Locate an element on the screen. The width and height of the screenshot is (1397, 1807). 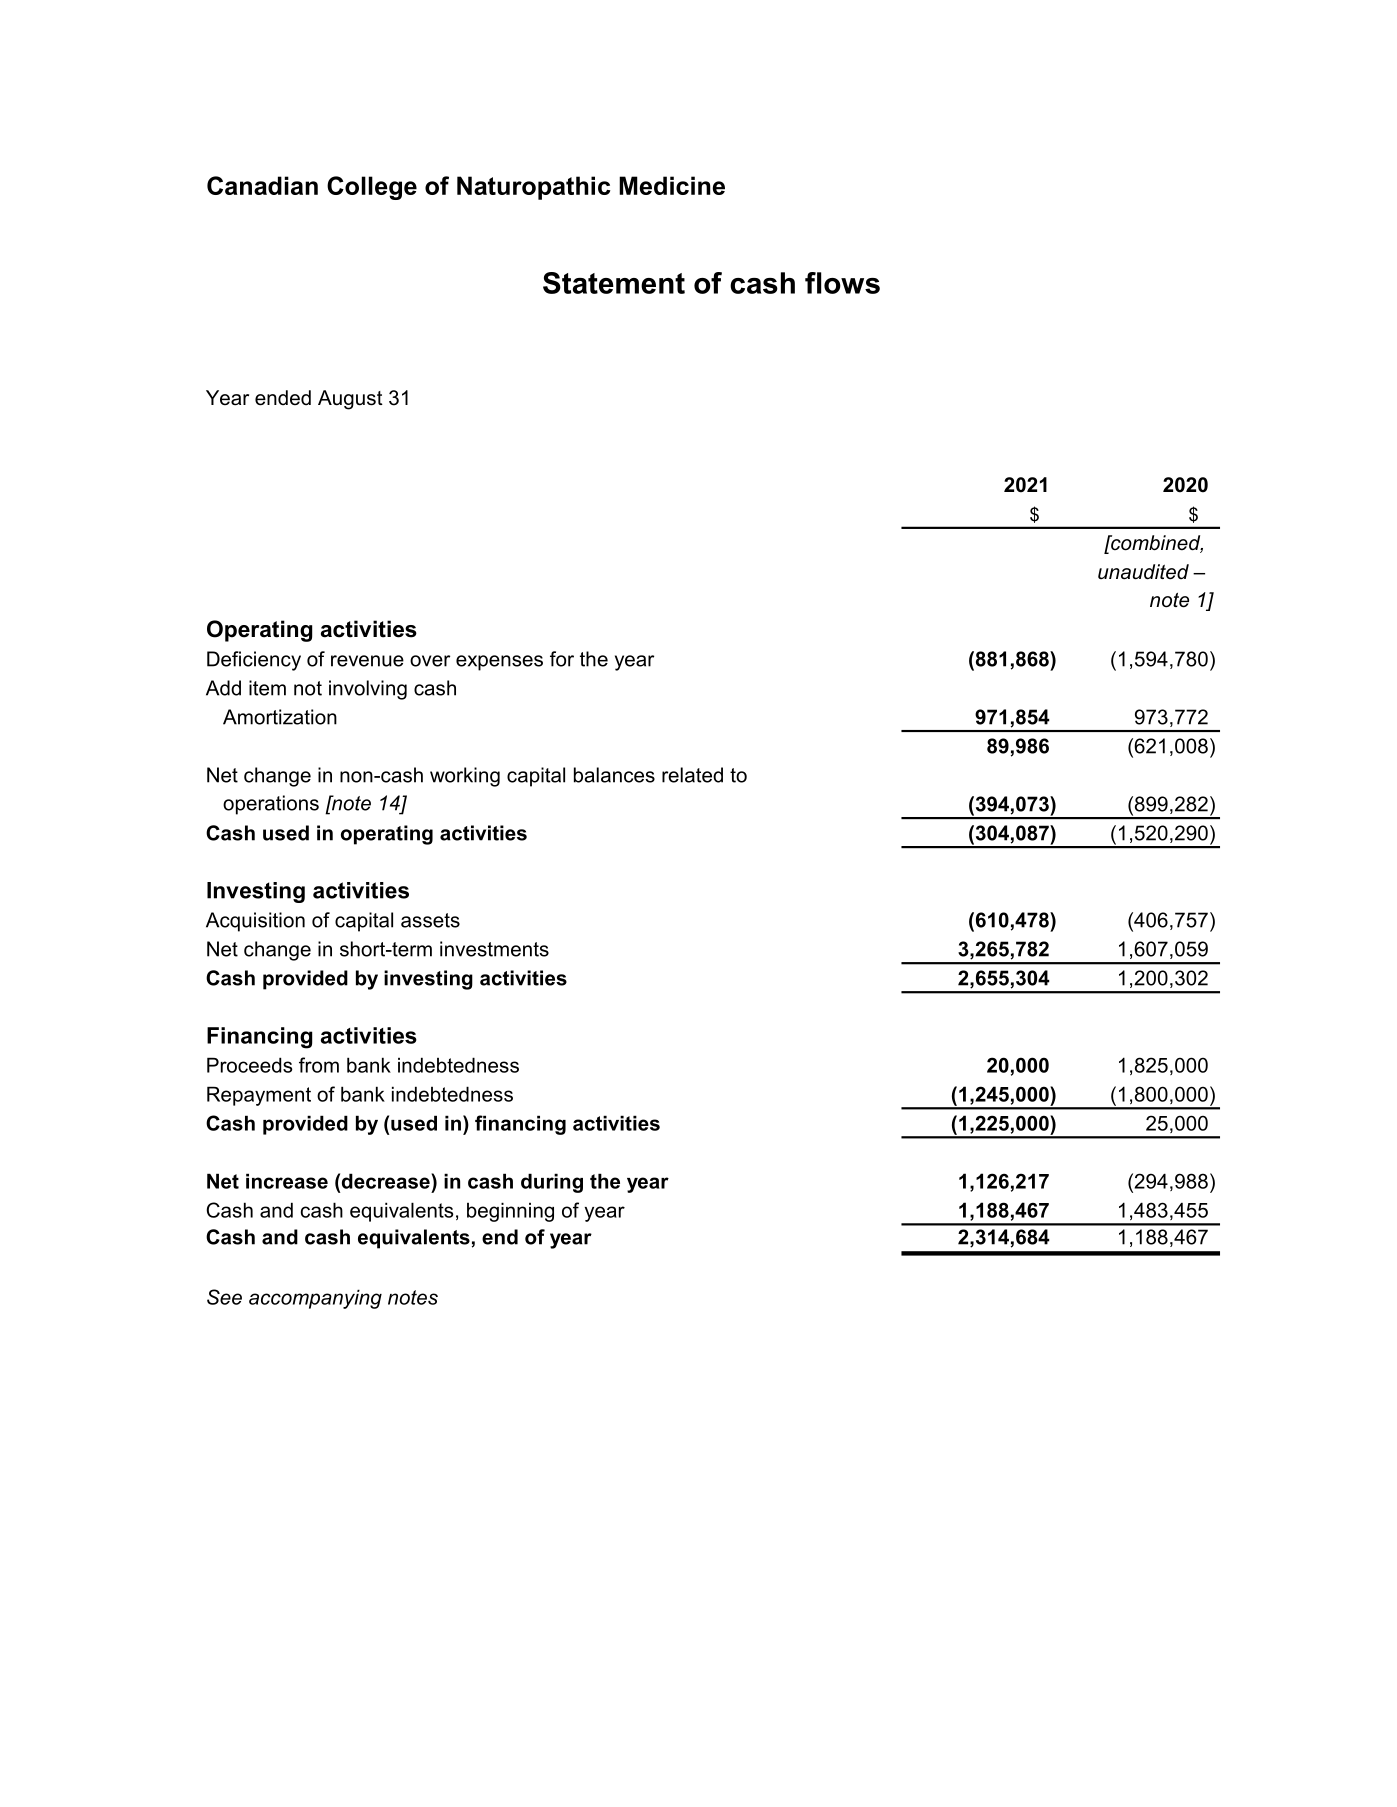
Naturopathic is located at coordinates (534, 188).
